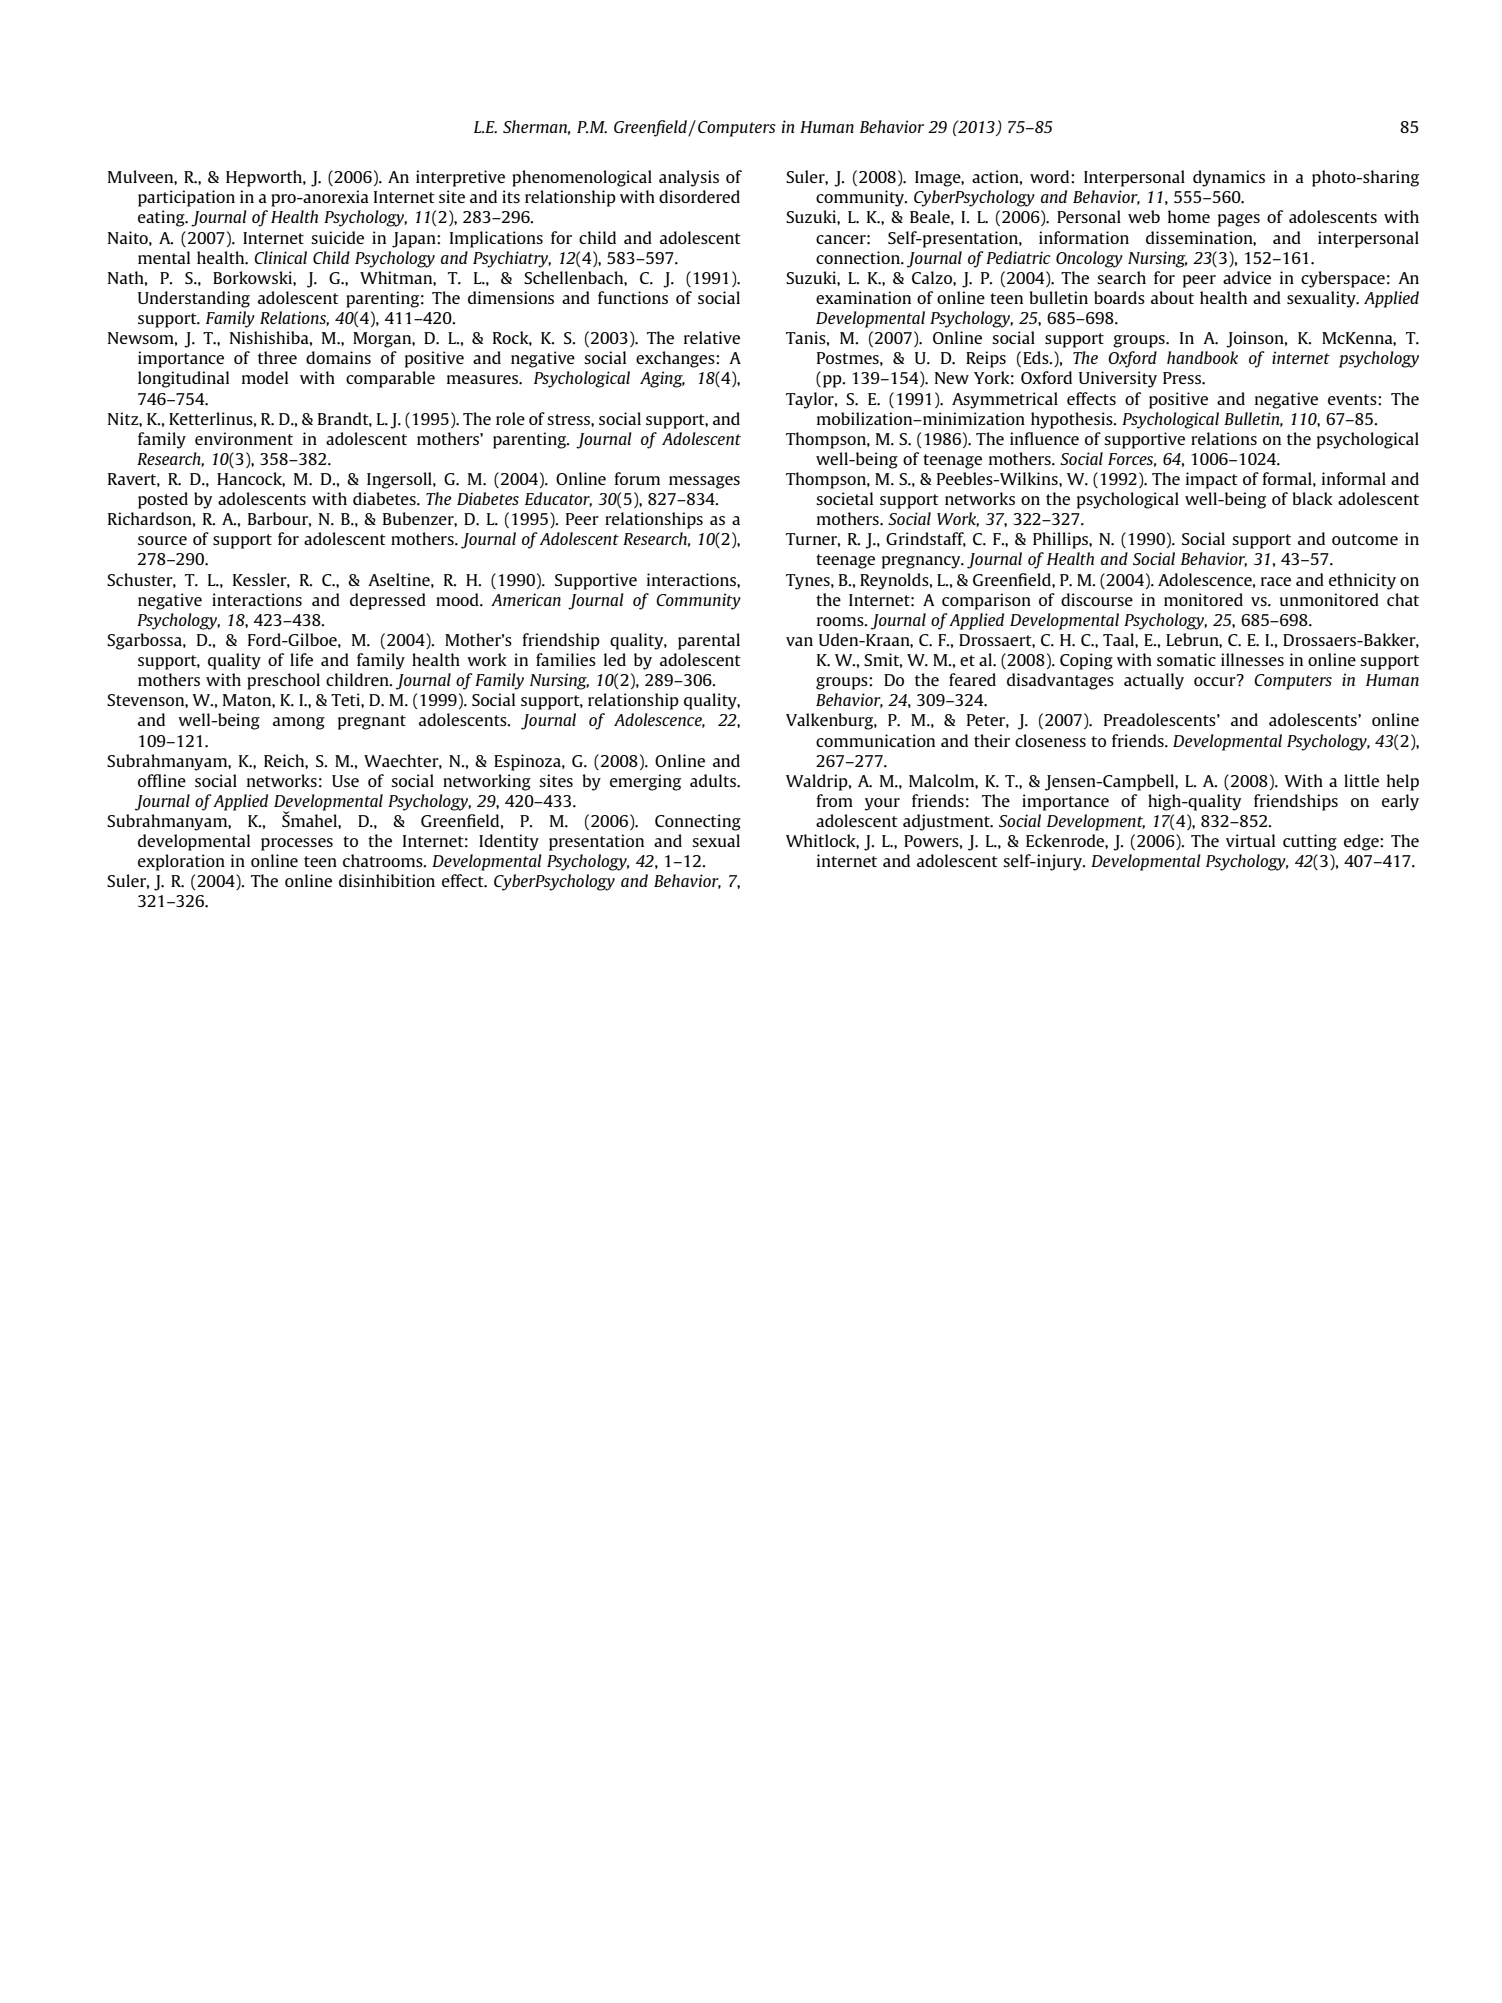 Image resolution: width=1502 pixels, height=2003 pixels. I want to click on handbook, so click(1202, 357).
